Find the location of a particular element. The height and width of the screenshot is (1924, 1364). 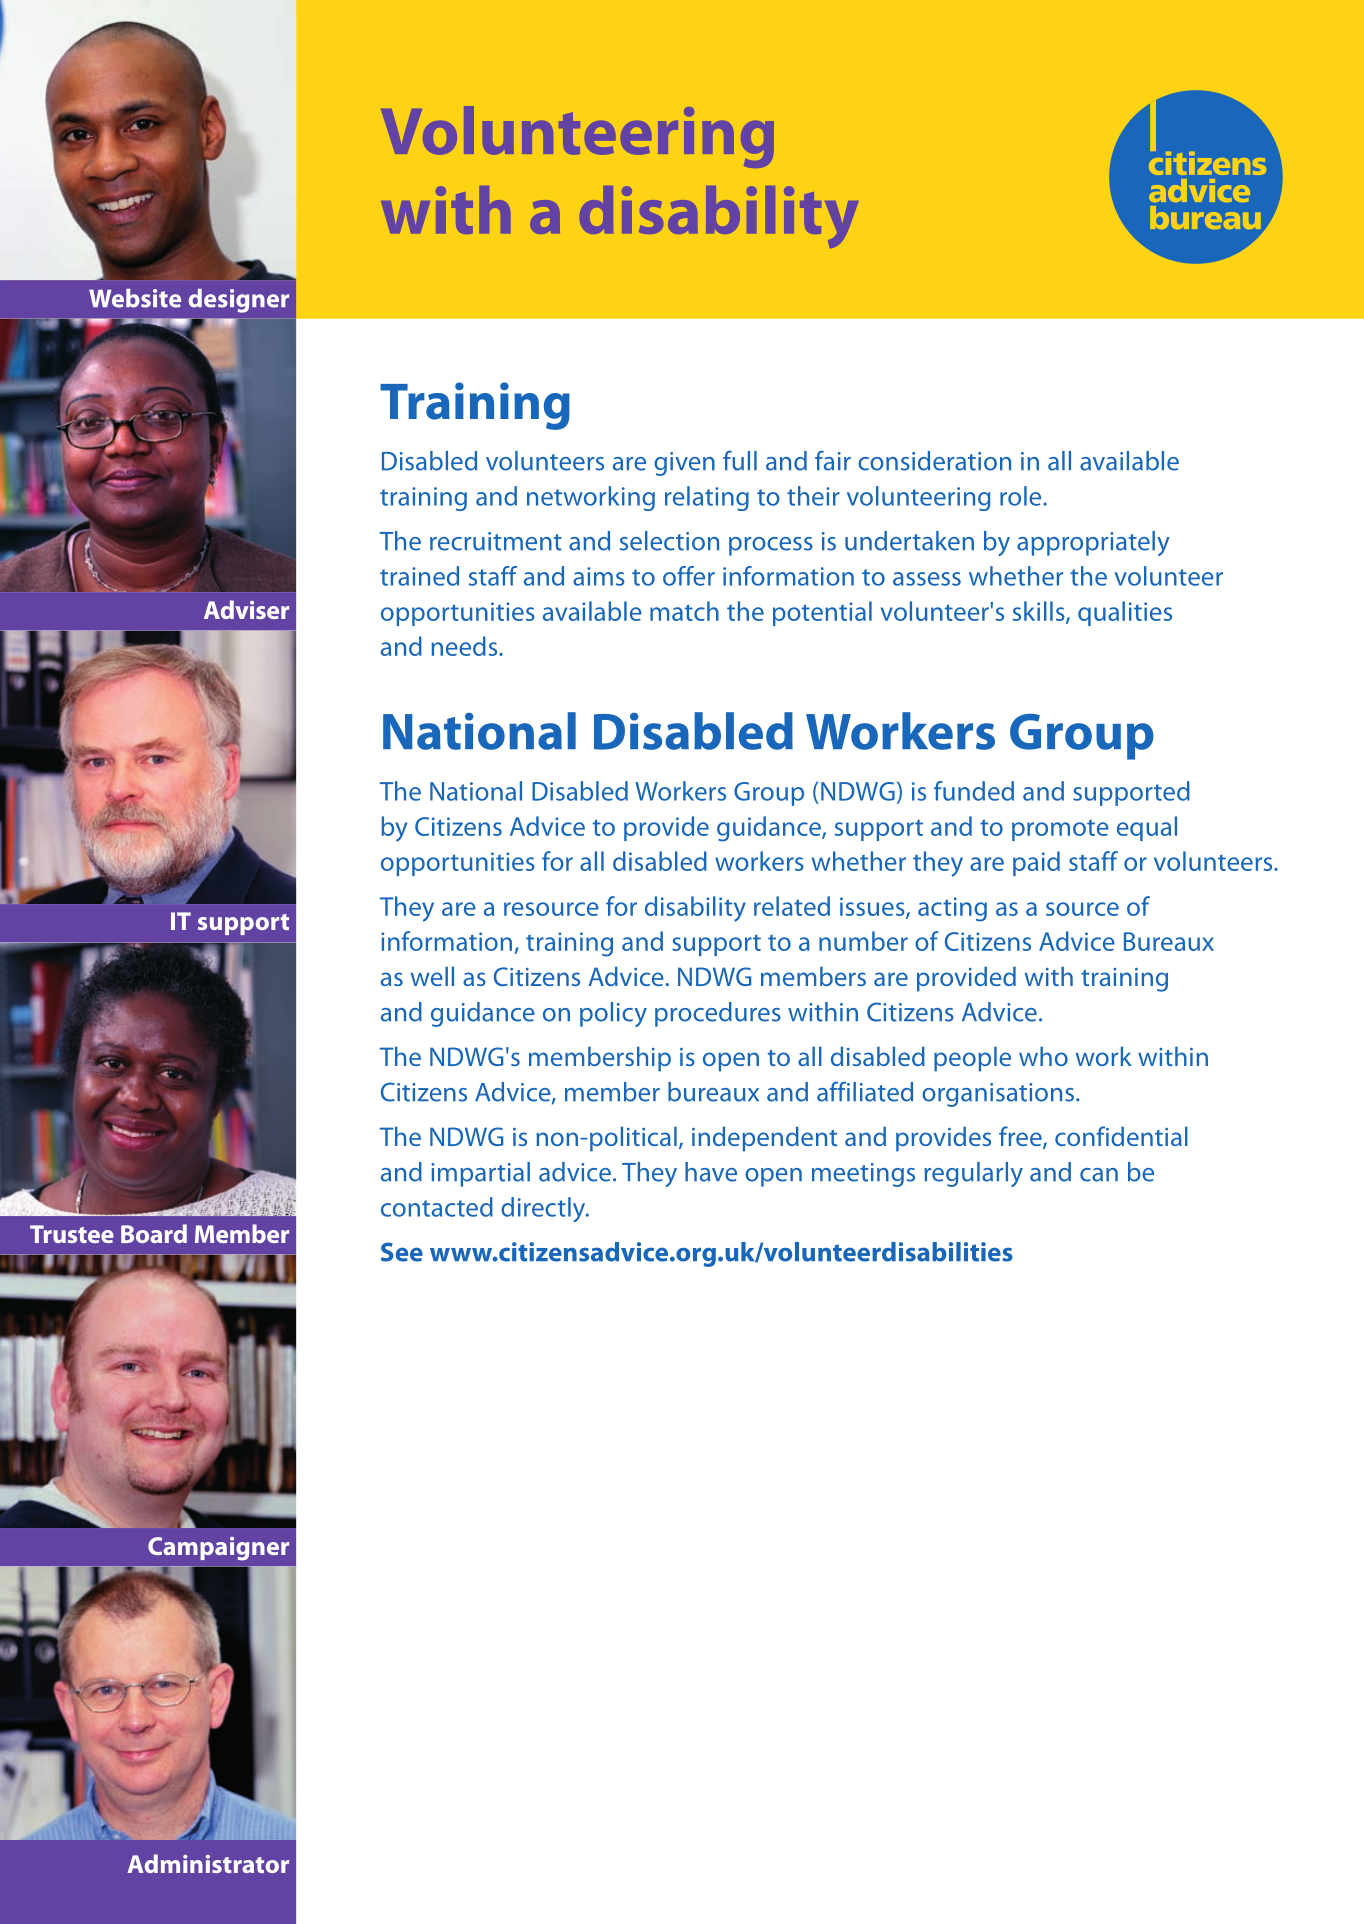

Administrator is located at coordinates (208, 1863).
